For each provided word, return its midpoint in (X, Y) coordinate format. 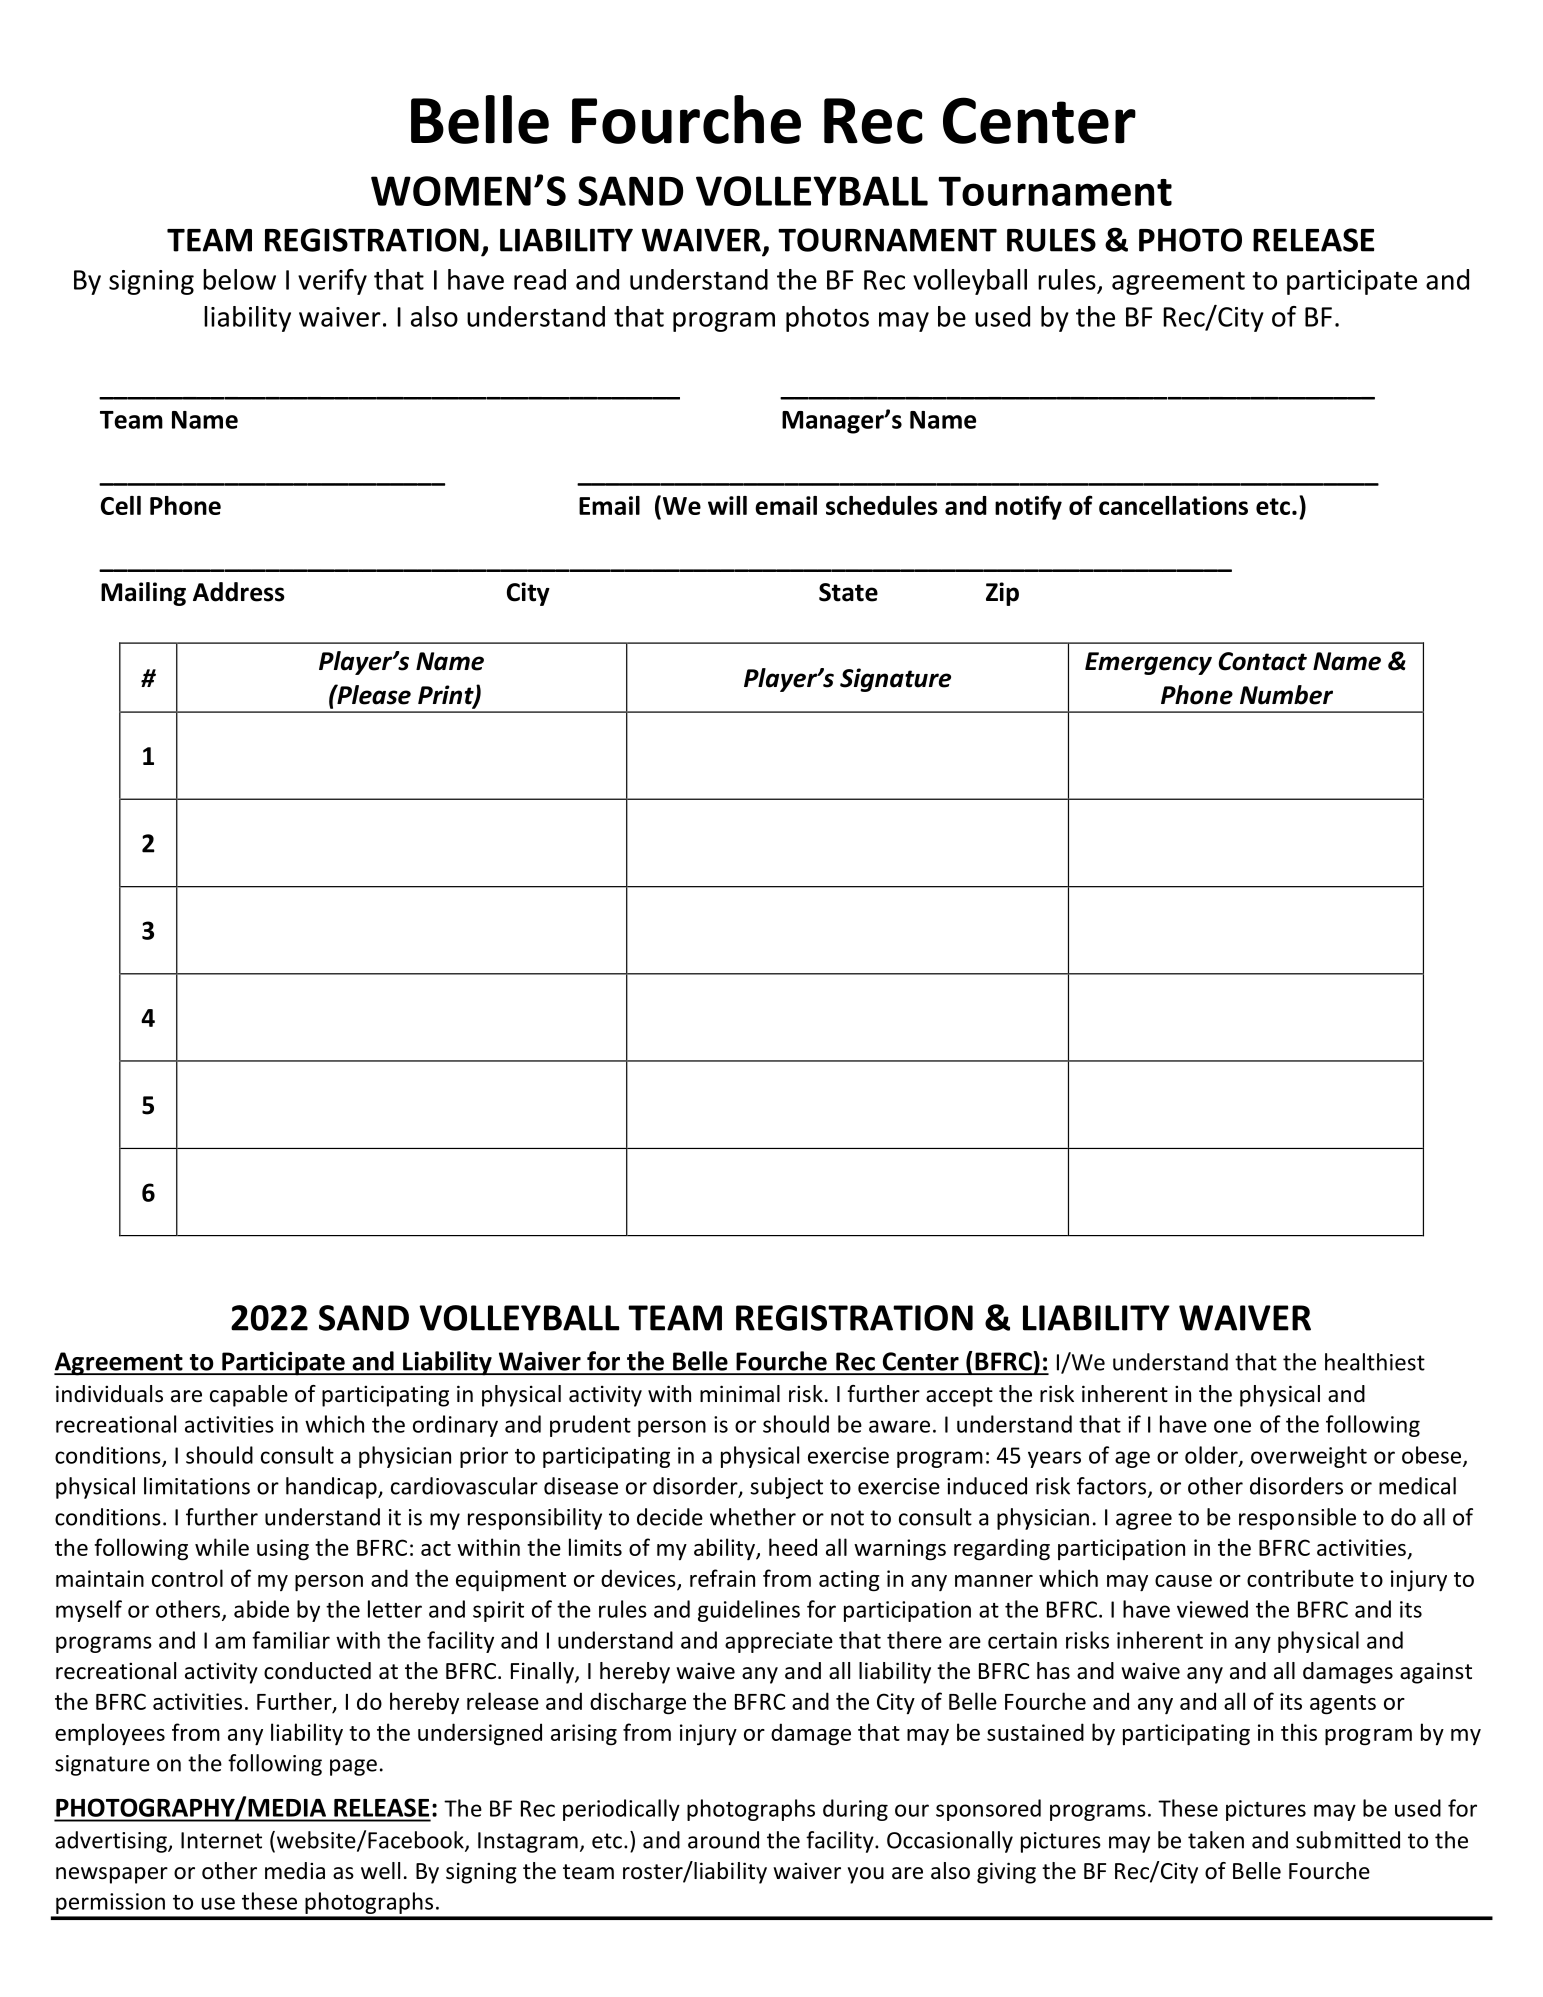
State (848, 592)
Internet (221, 1840)
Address (239, 592)
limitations (197, 1486)
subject (786, 1488)
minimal (740, 1394)
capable (249, 1396)
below (239, 279)
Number (1286, 695)
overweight (1309, 1457)
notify (1028, 507)
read (540, 279)
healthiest (1375, 1362)
